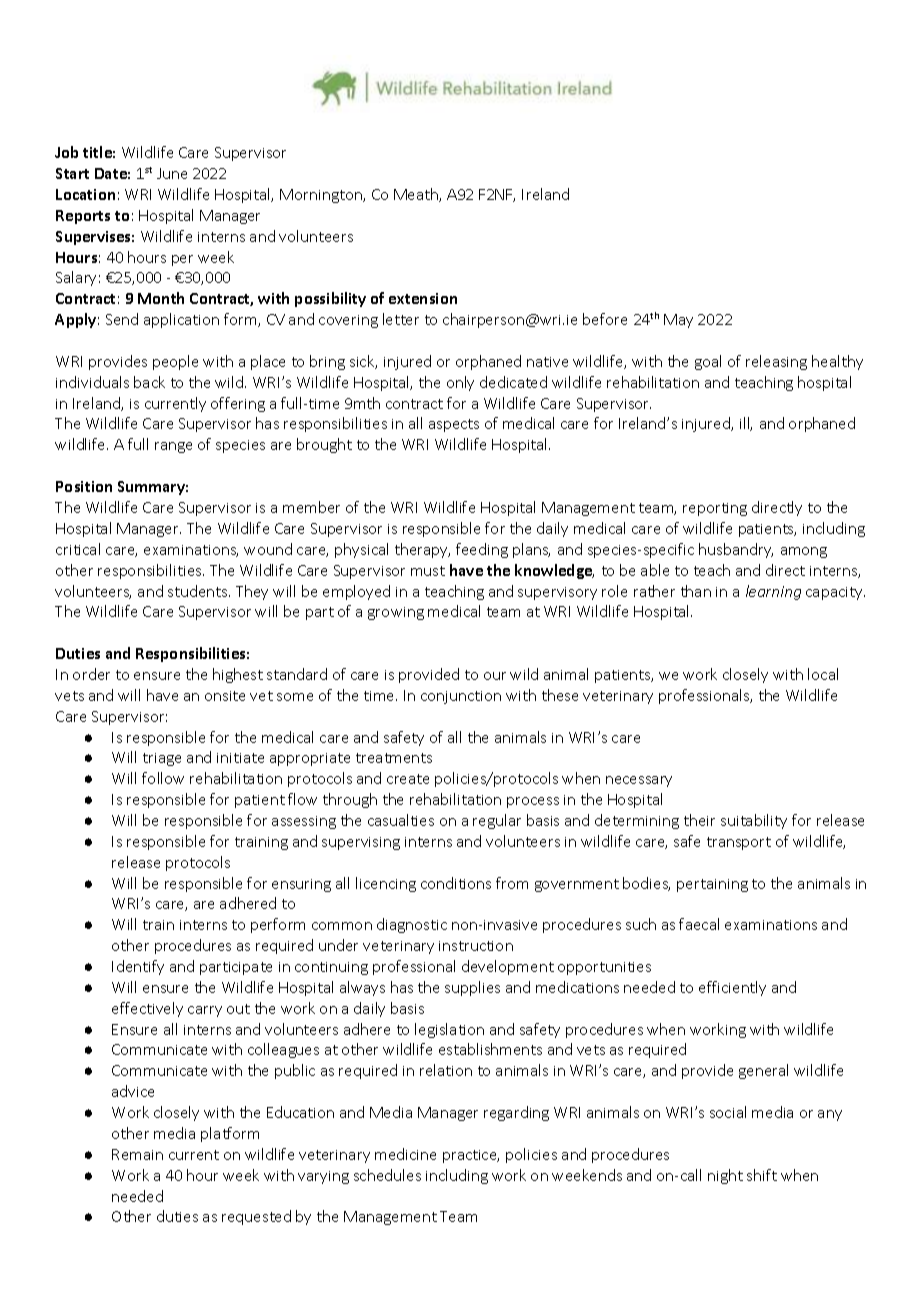 The width and height of the screenshot is (924, 1308). Describe the element at coordinates (137, 1154) in the screenshot. I see `Remain` at that location.
